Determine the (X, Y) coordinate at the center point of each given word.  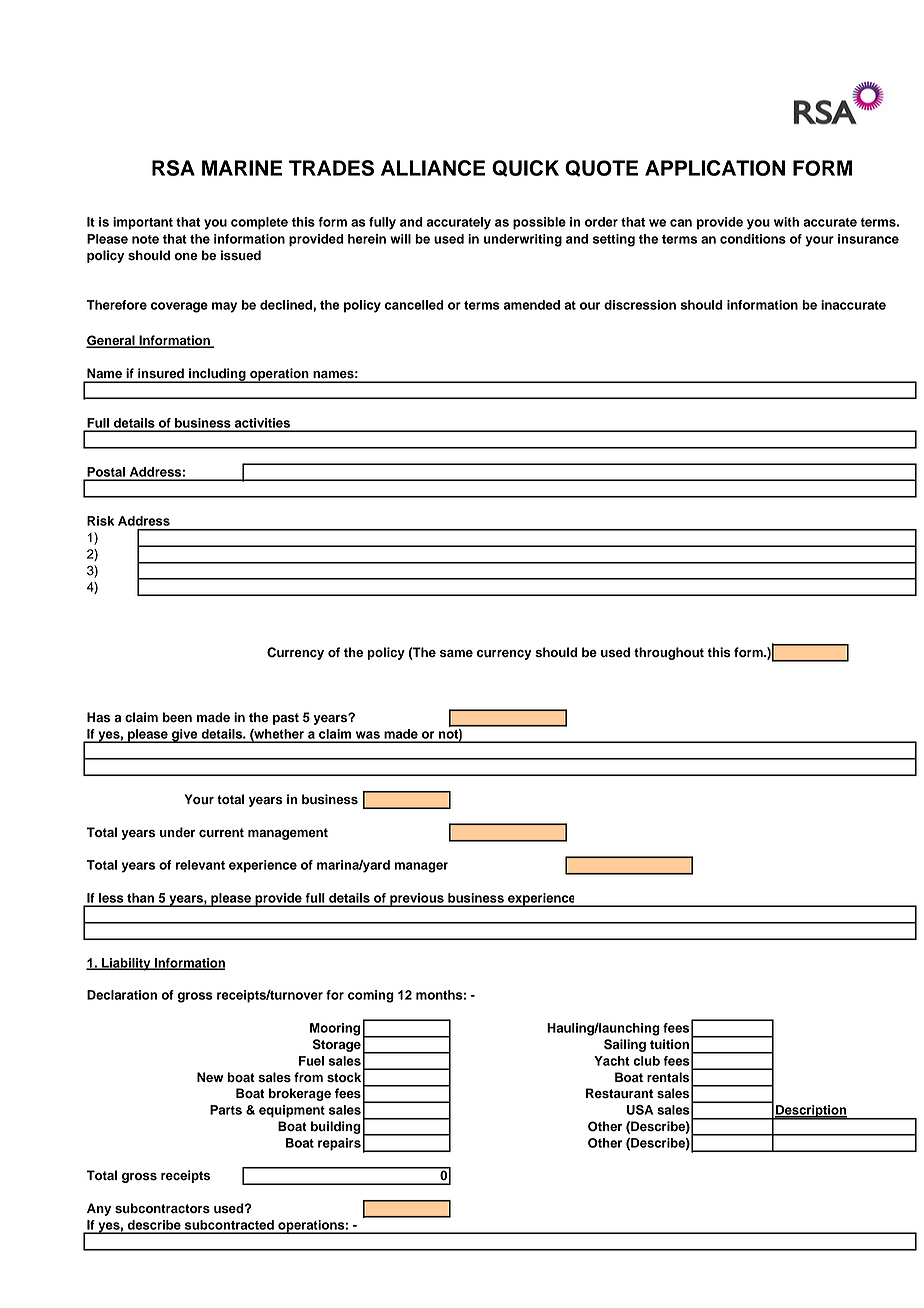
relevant (200, 865)
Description (811, 1112)
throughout (669, 653)
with (786, 222)
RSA (173, 168)
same (456, 654)
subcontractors (162, 1208)
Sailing (625, 1045)
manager (421, 867)
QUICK (525, 168)
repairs (339, 1144)
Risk (100, 521)
